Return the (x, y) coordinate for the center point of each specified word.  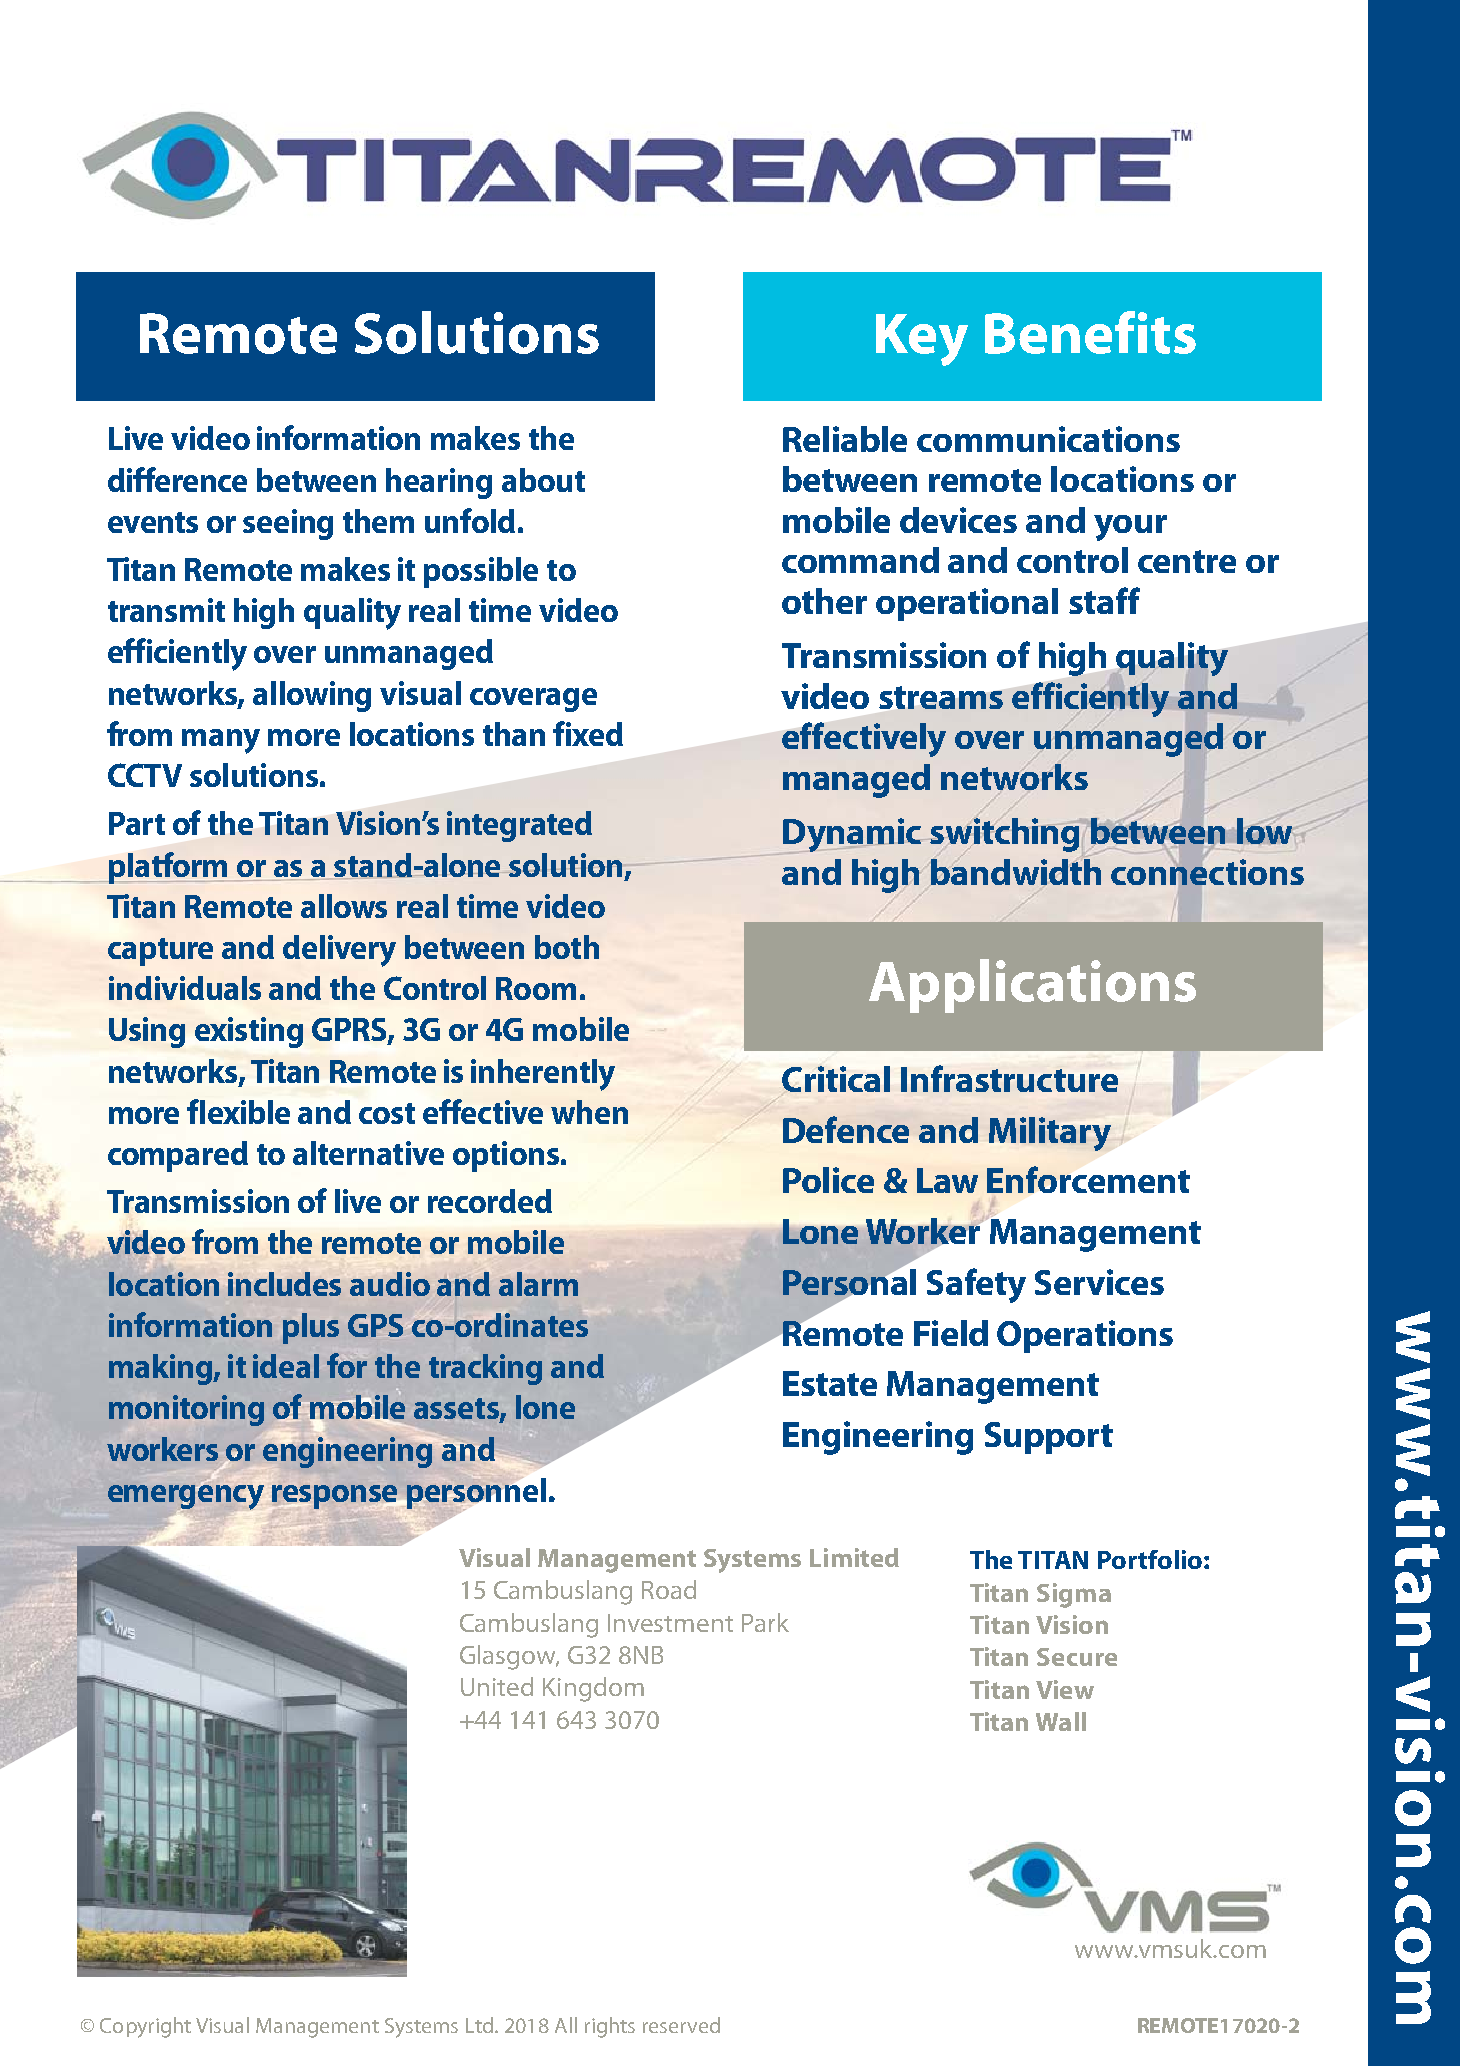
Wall (1061, 1721)
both (567, 947)
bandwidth (1016, 870)
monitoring (186, 1410)
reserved (681, 2025)
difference (177, 479)
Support (1049, 1438)
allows (344, 906)
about (543, 480)
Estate (830, 1383)
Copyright (145, 2027)
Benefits (1090, 332)
